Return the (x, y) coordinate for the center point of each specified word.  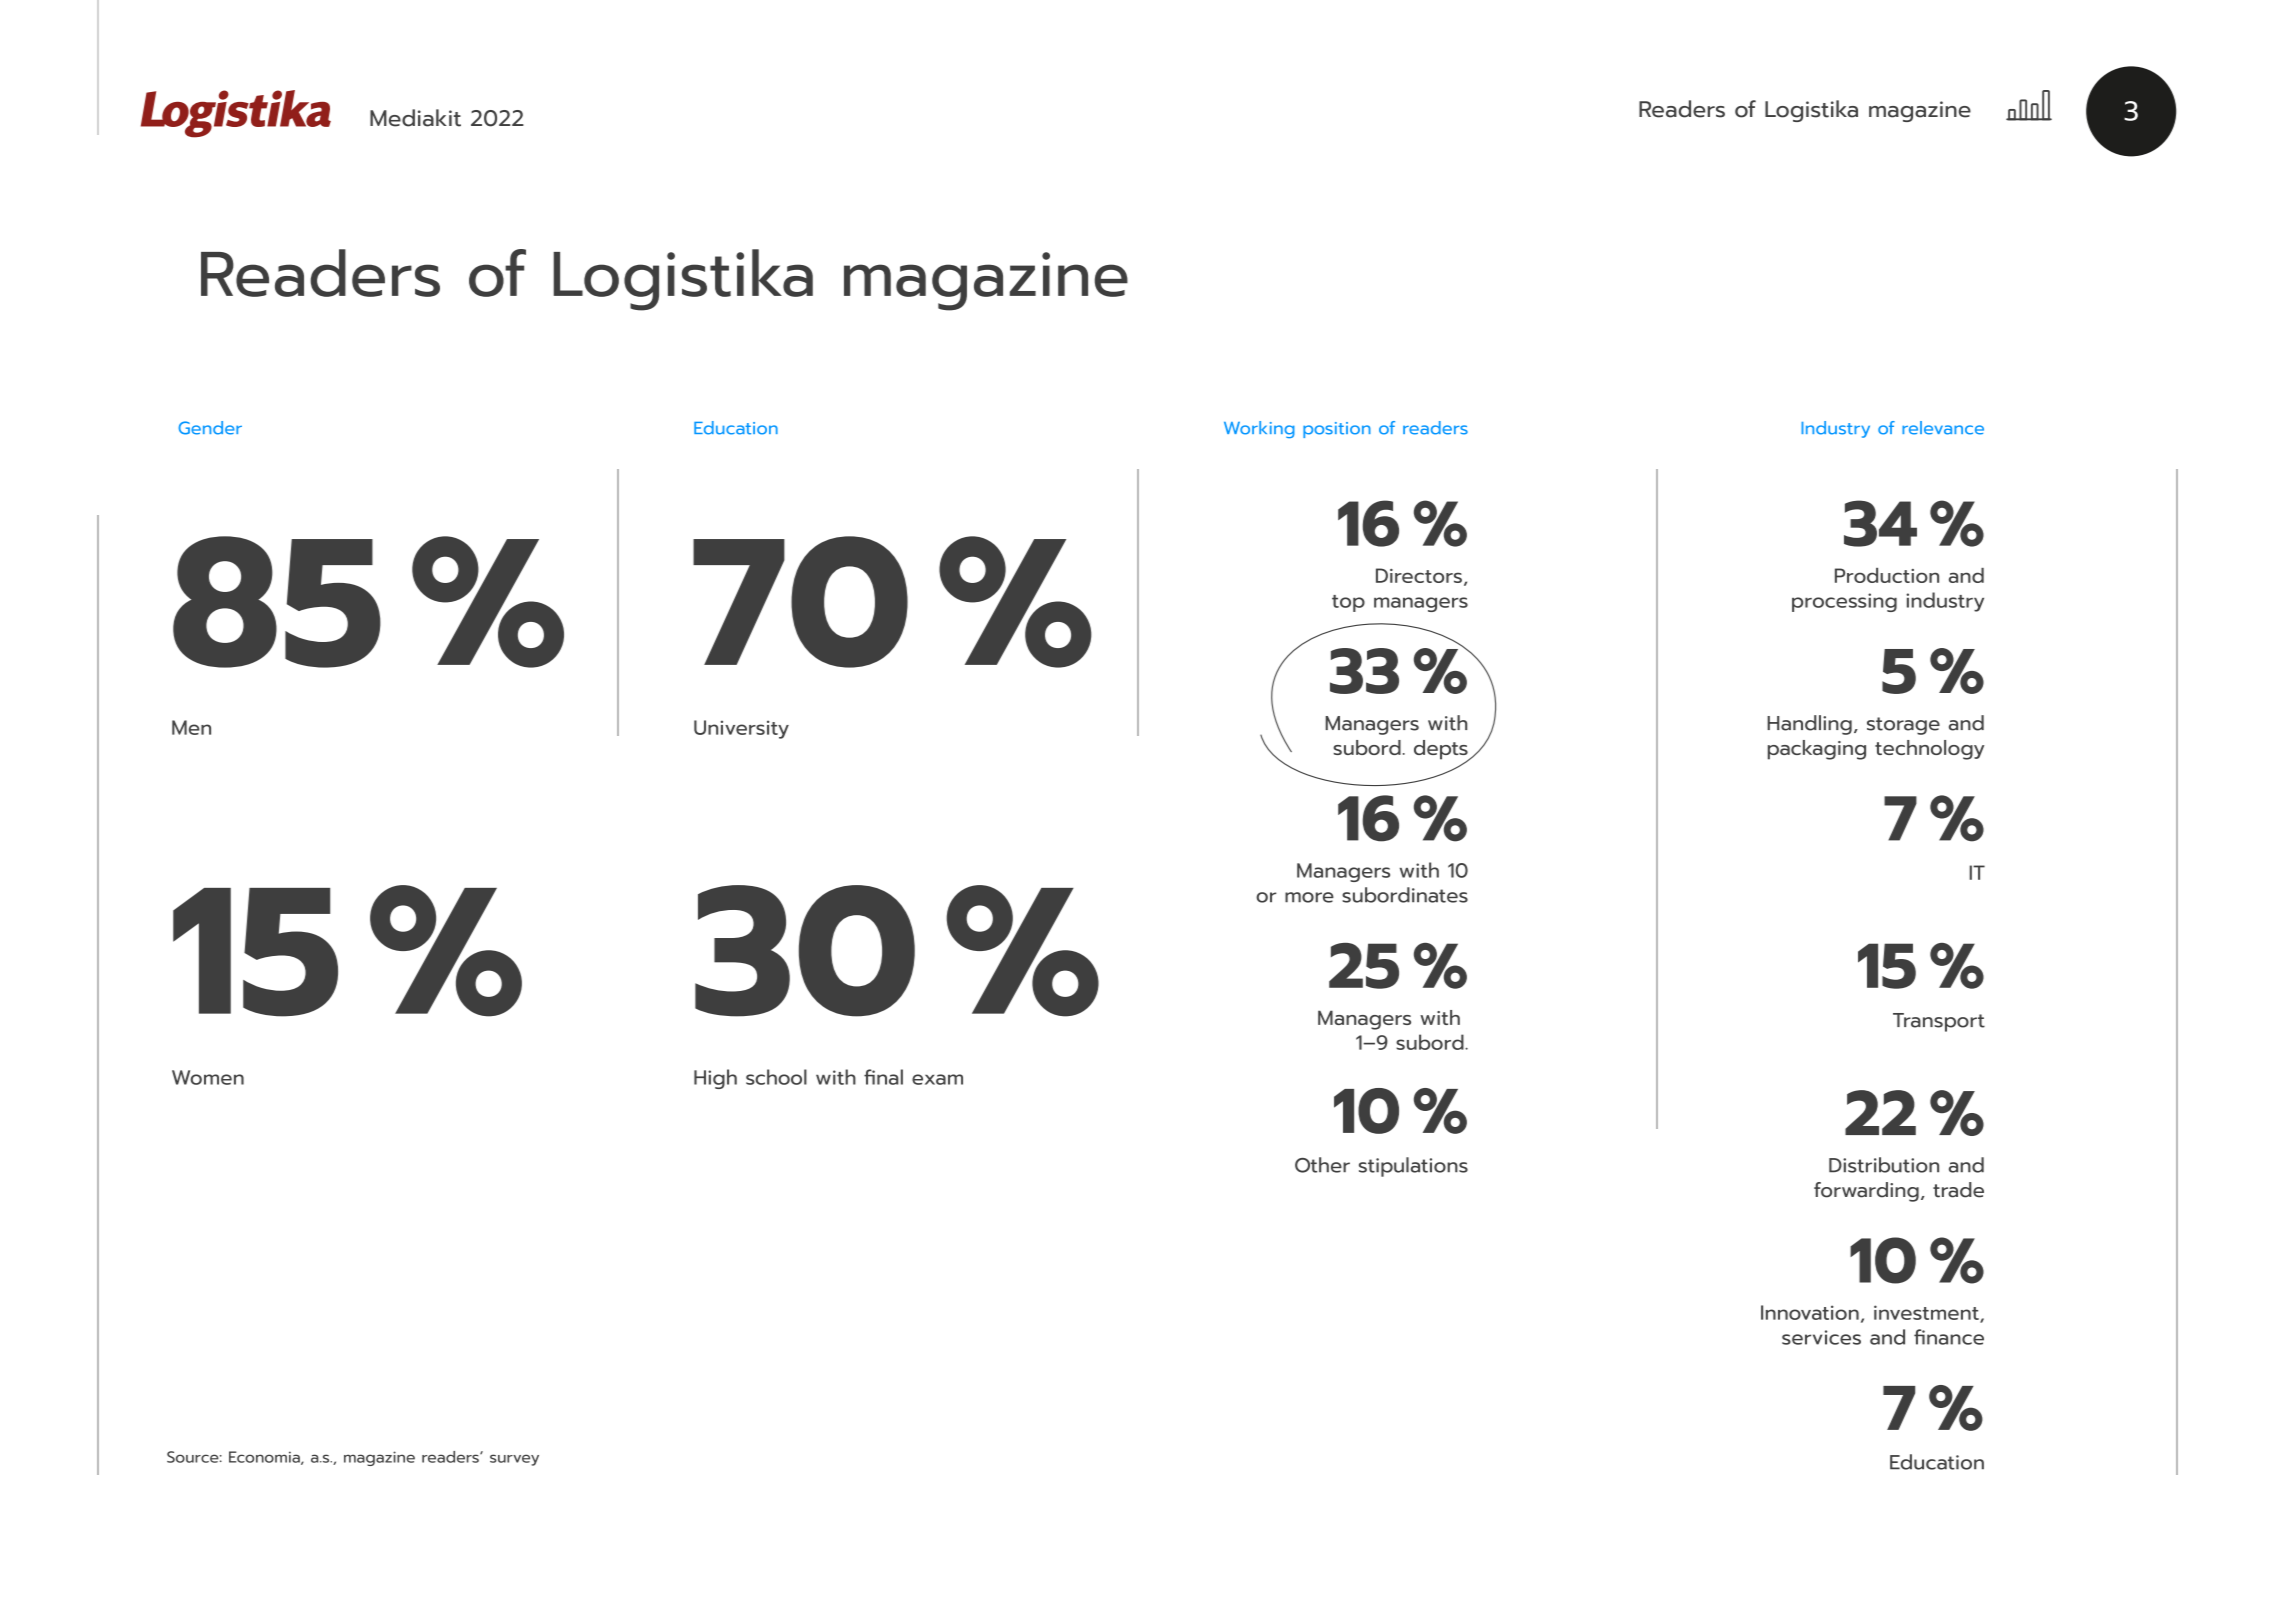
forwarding (1866, 1192)
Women (208, 1077)
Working (1259, 429)
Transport (1939, 1022)
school (776, 1077)
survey (514, 1460)
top (1348, 603)
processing (1844, 602)
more (1309, 897)
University (741, 729)
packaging (1817, 750)
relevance (1943, 428)
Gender (210, 428)
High (715, 1079)
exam (937, 1079)
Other (1322, 1165)
